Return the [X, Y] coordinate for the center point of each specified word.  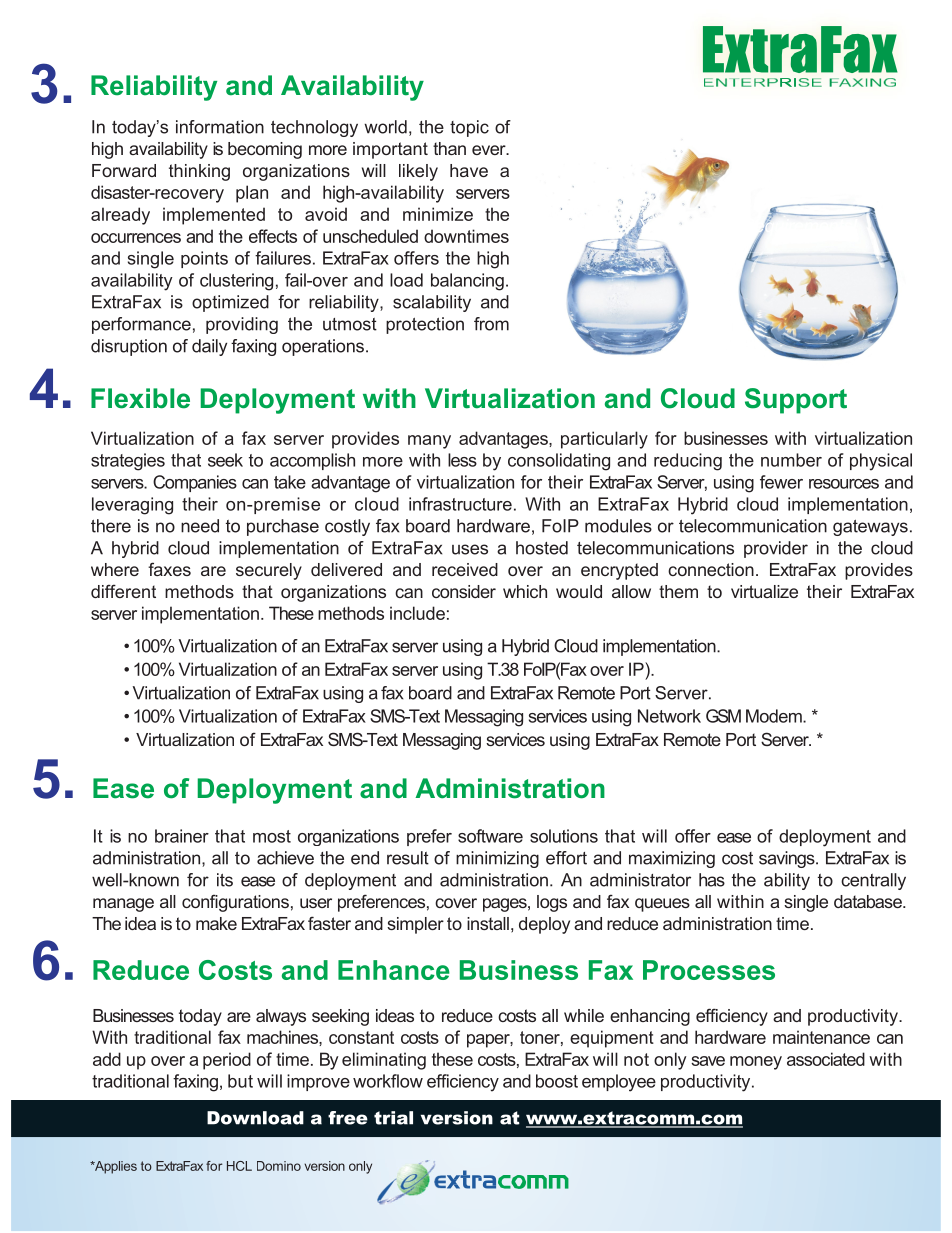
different [123, 591]
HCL [239, 1166]
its [225, 880]
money [756, 1063]
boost [557, 1081]
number [791, 460]
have [469, 170]
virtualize [764, 591]
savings [788, 859]
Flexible [140, 398]
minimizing [497, 859]
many [429, 442]
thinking [199, 172]
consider [464, 591]
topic [469, 128]
